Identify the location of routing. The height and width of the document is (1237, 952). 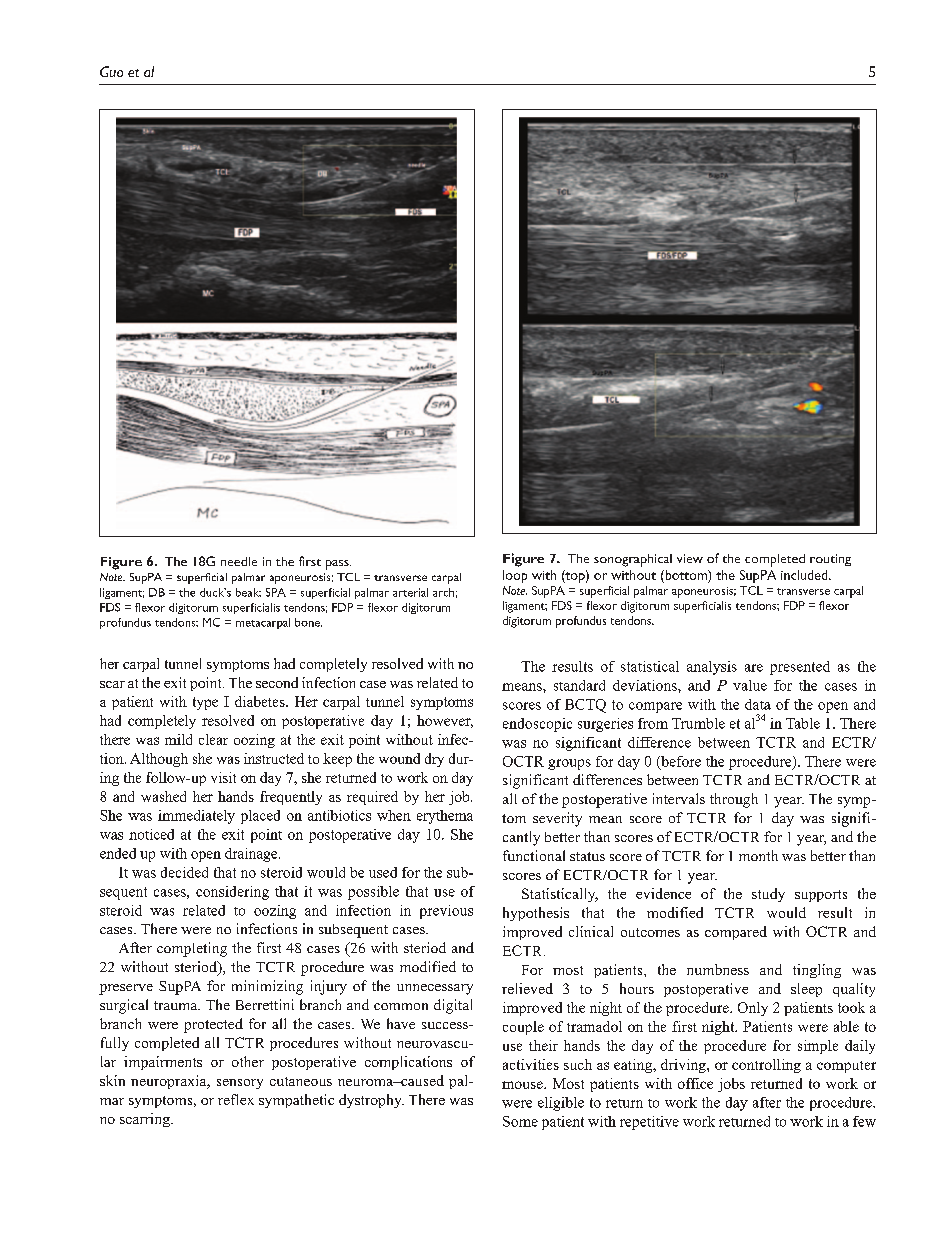
(830, 560).
